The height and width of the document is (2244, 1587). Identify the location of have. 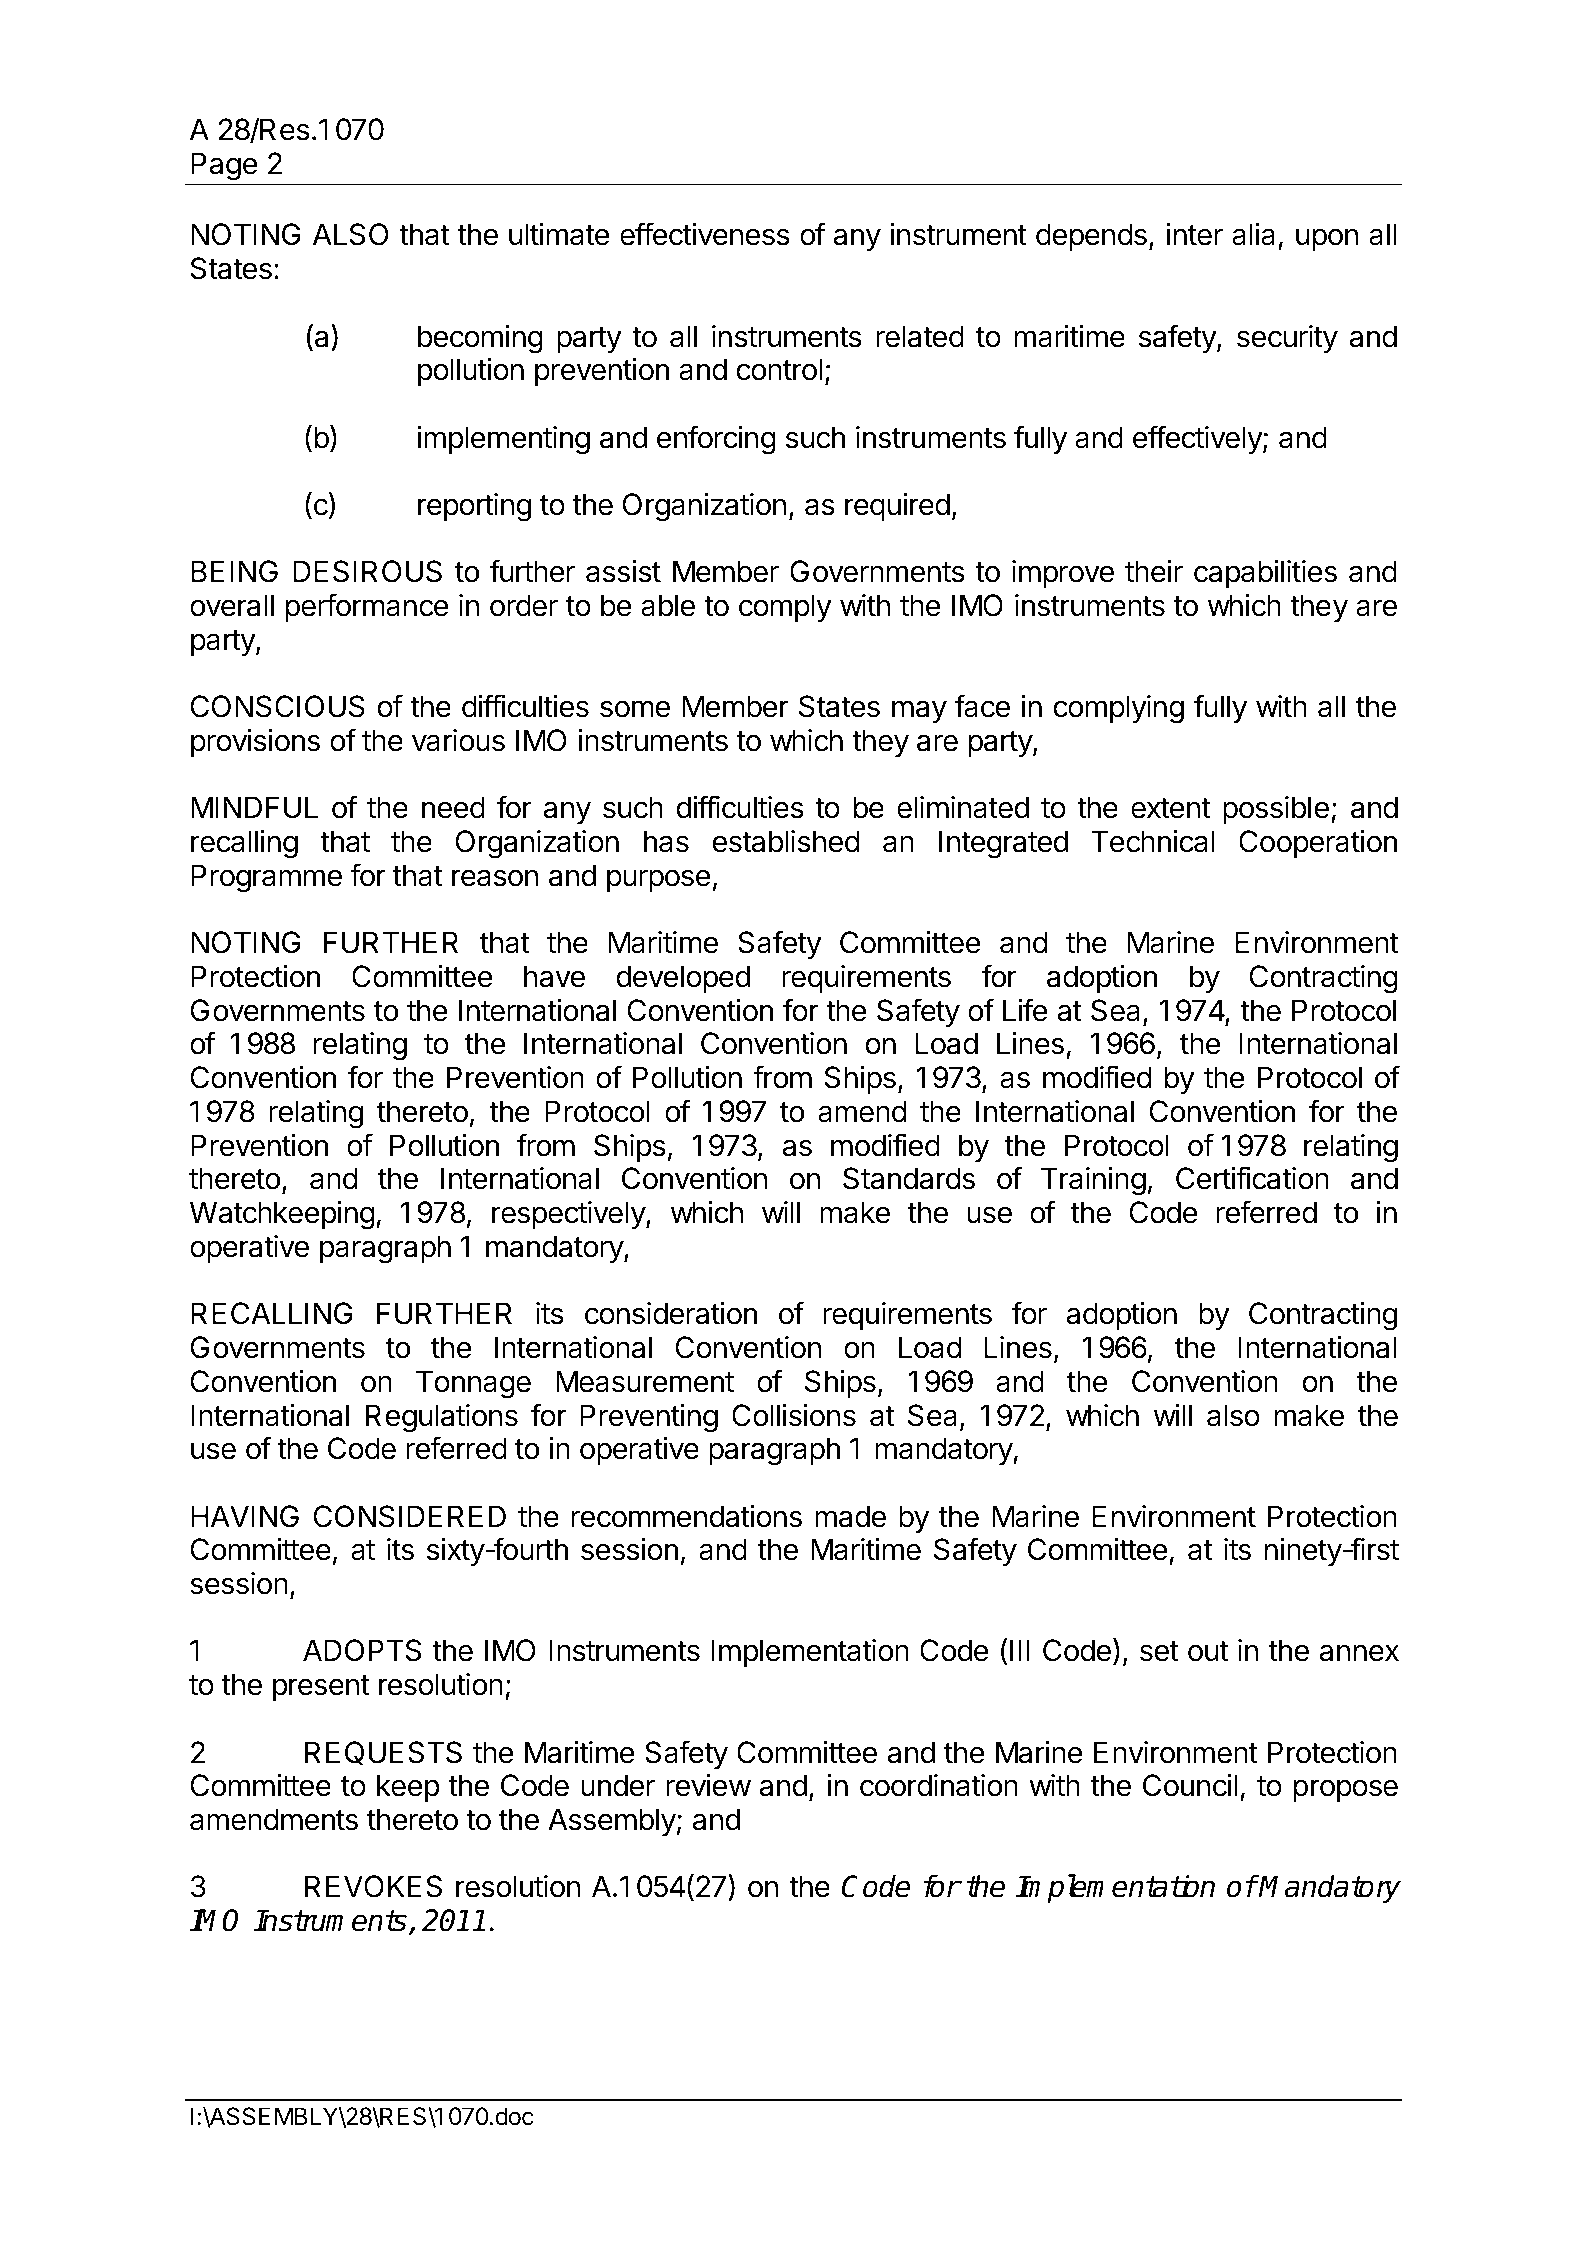
(554, 976).
